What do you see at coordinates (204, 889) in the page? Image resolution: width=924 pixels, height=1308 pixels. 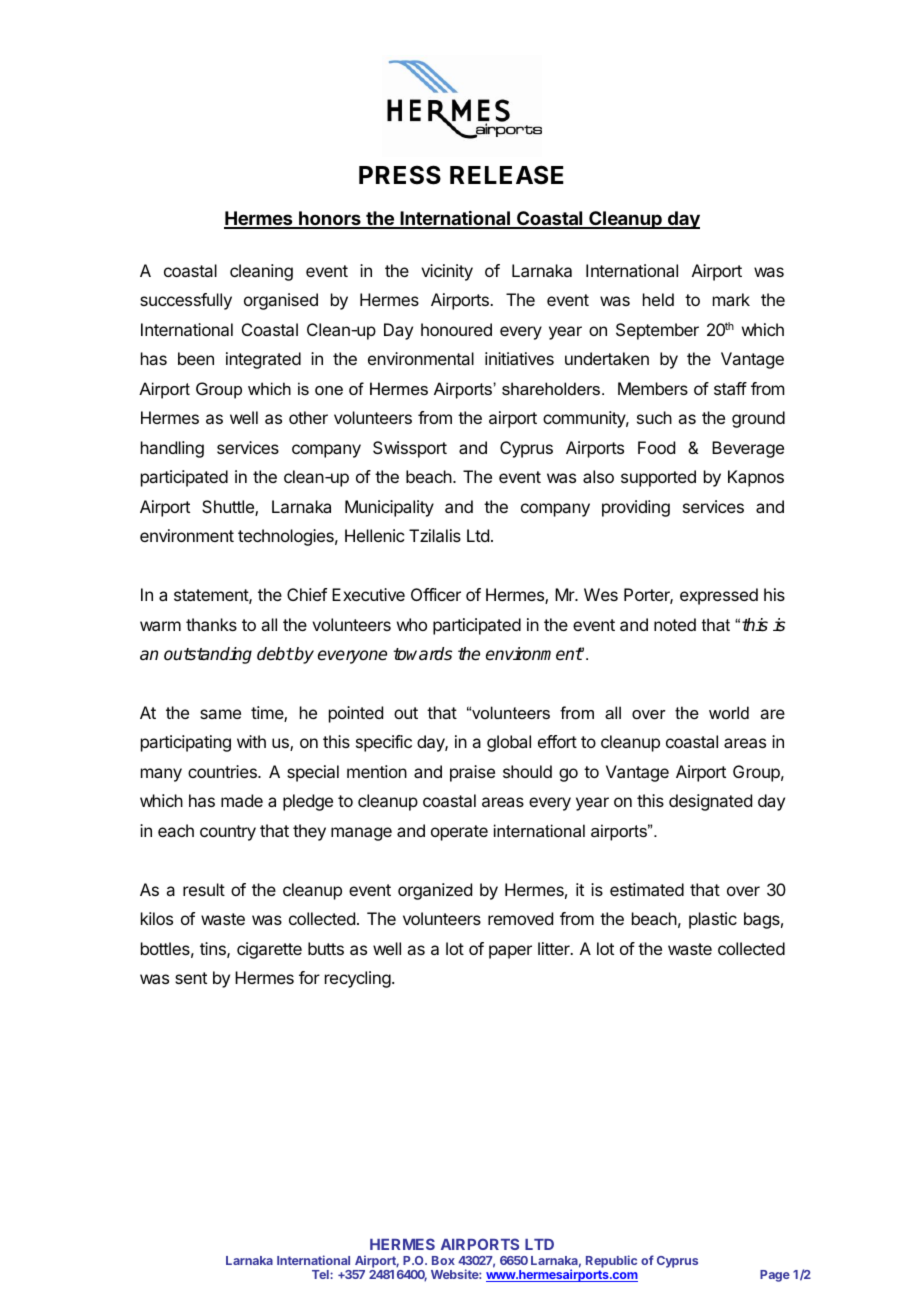 I see `result` at bounding box center [204, 889].
